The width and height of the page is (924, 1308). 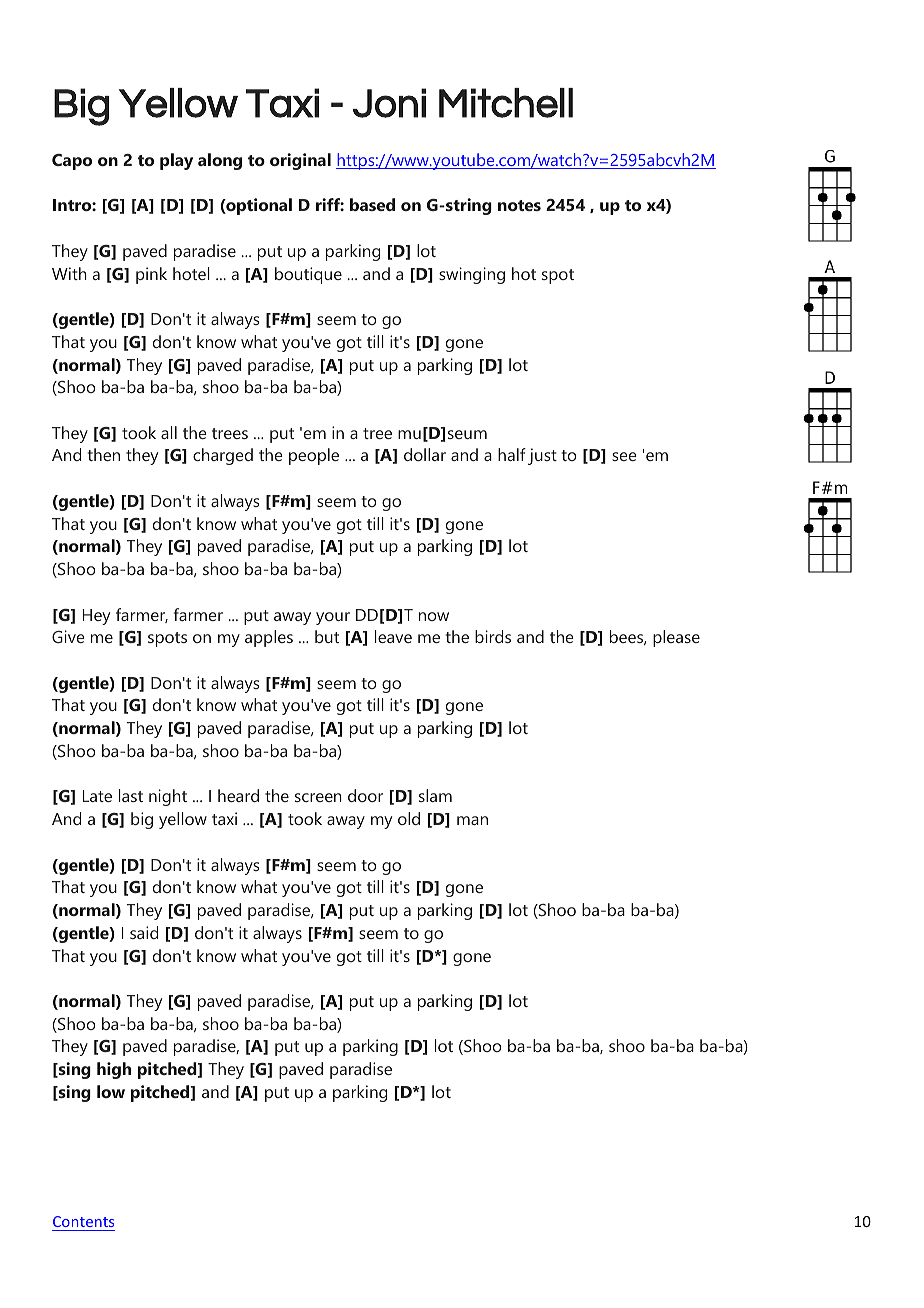 What do you see at coordinates (83, 1221) in the page?
I see `Contents` at bounding box center [83, 1221].
